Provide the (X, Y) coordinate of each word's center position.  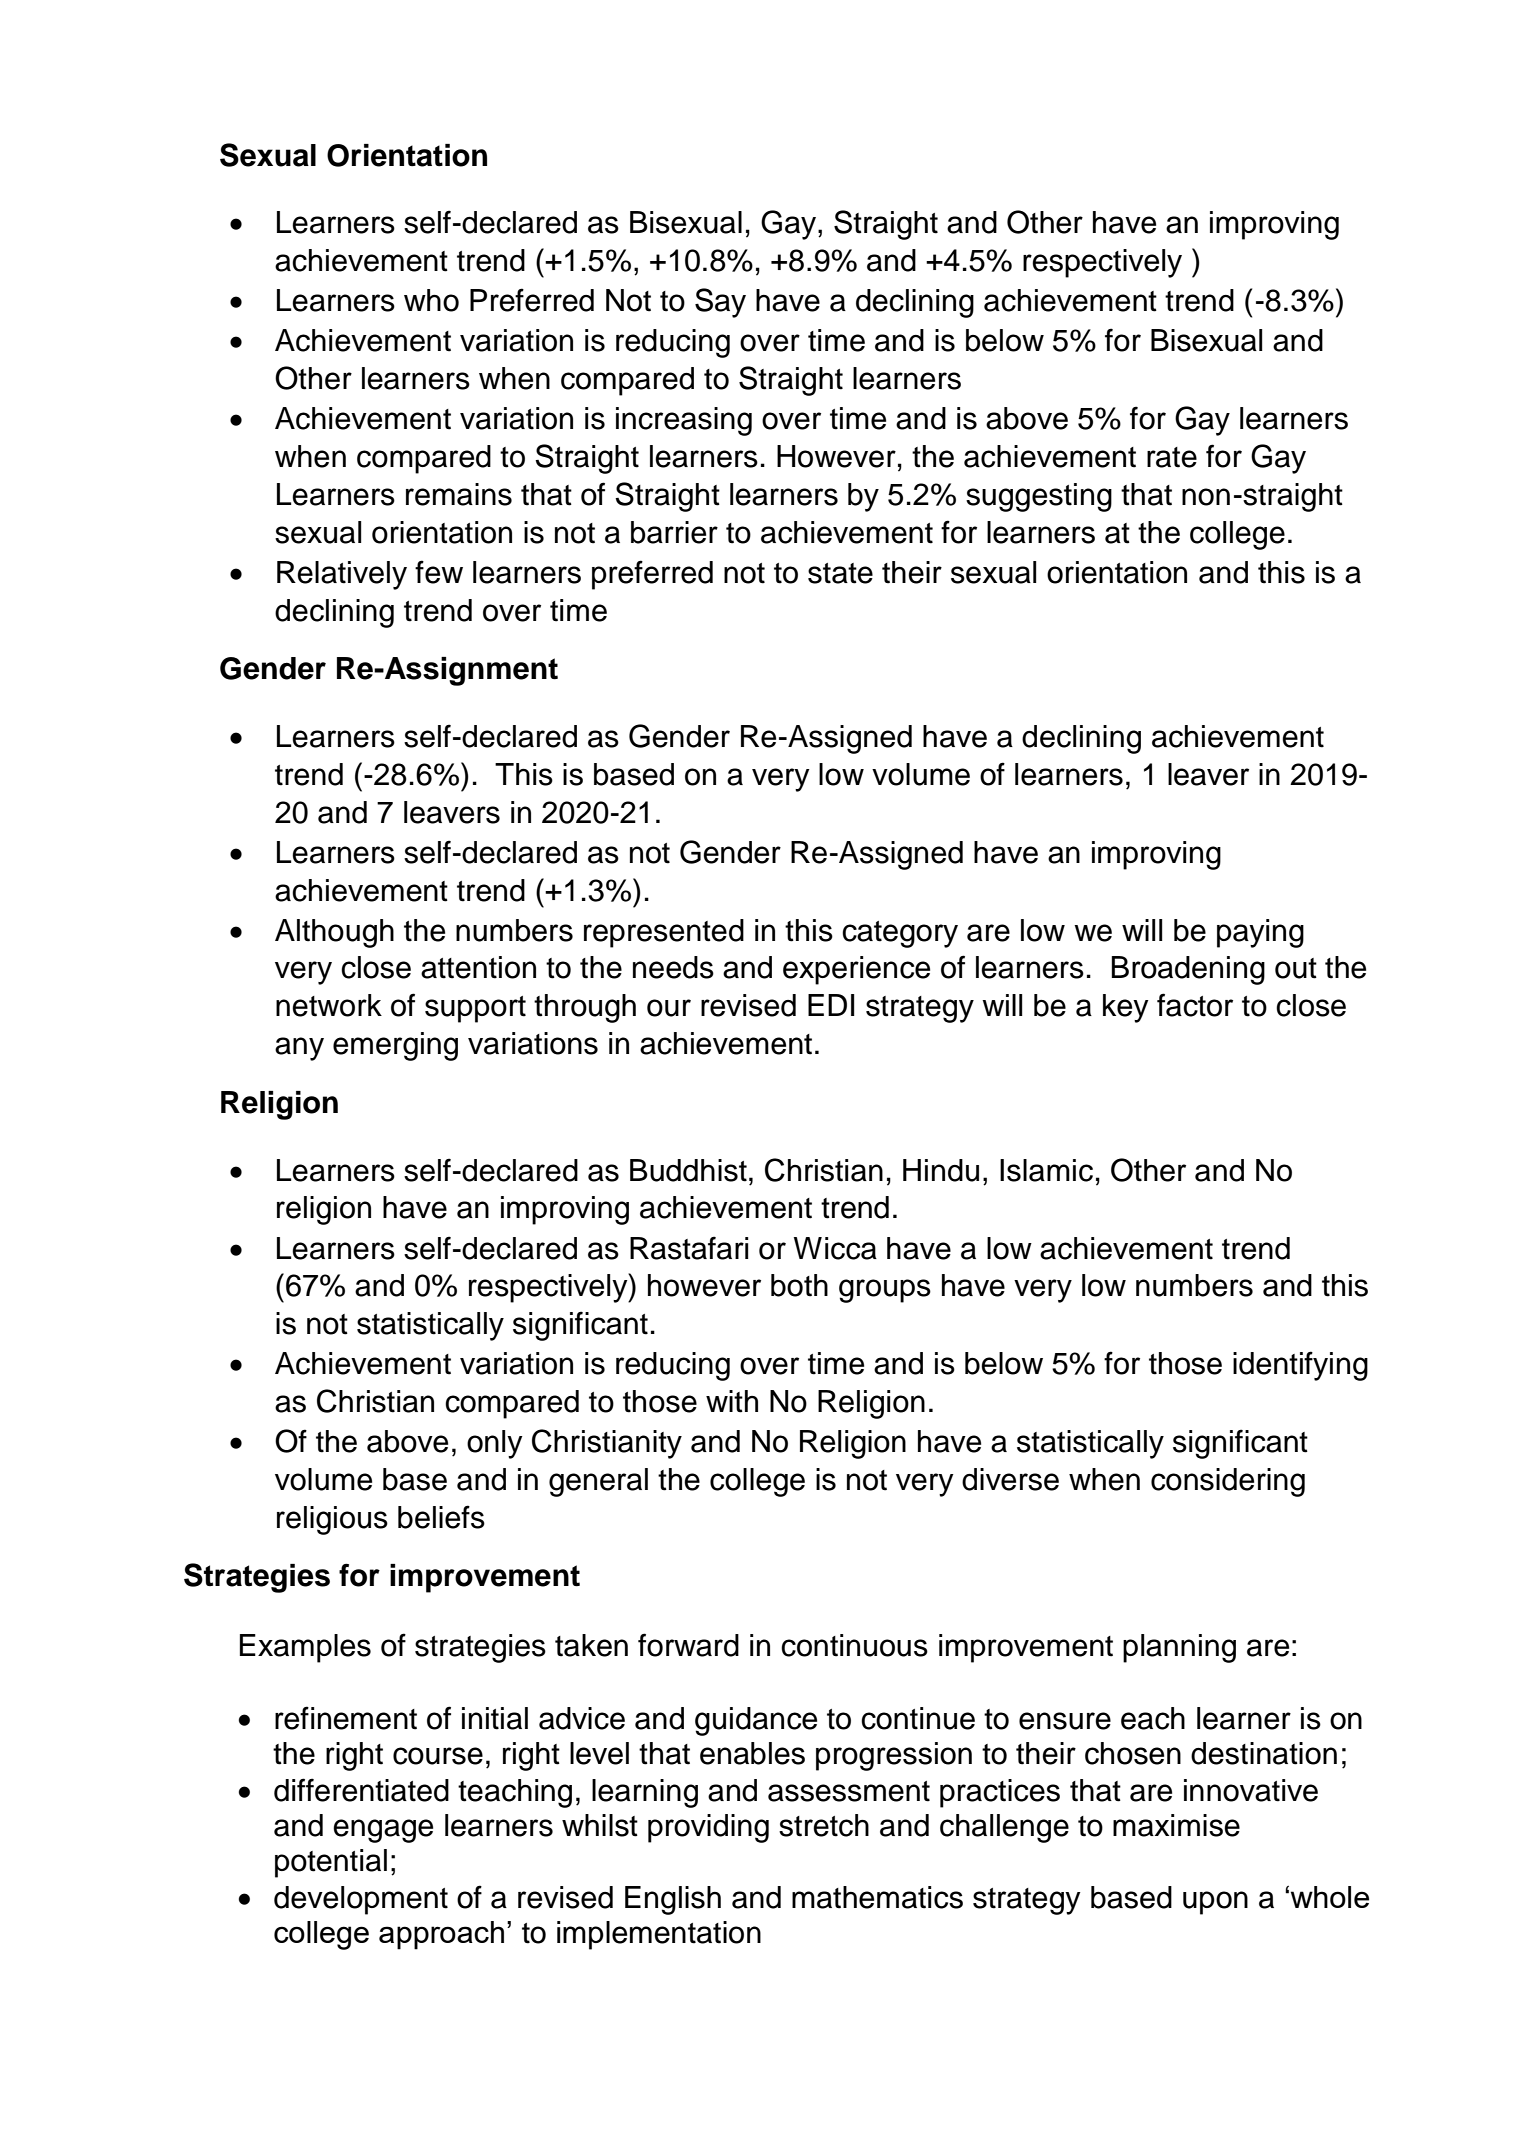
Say (720, 303)
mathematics (877, 1897)
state (840, 573)
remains (459, 494)
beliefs (441, 1517)
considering (1228, 1482)
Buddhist (688, 1170)
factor (1195, 1005)
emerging (395, 1046)
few (439, 572)
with (732, 1401)
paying (1260, 933)
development (361, 1900)
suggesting (1039, 497)
